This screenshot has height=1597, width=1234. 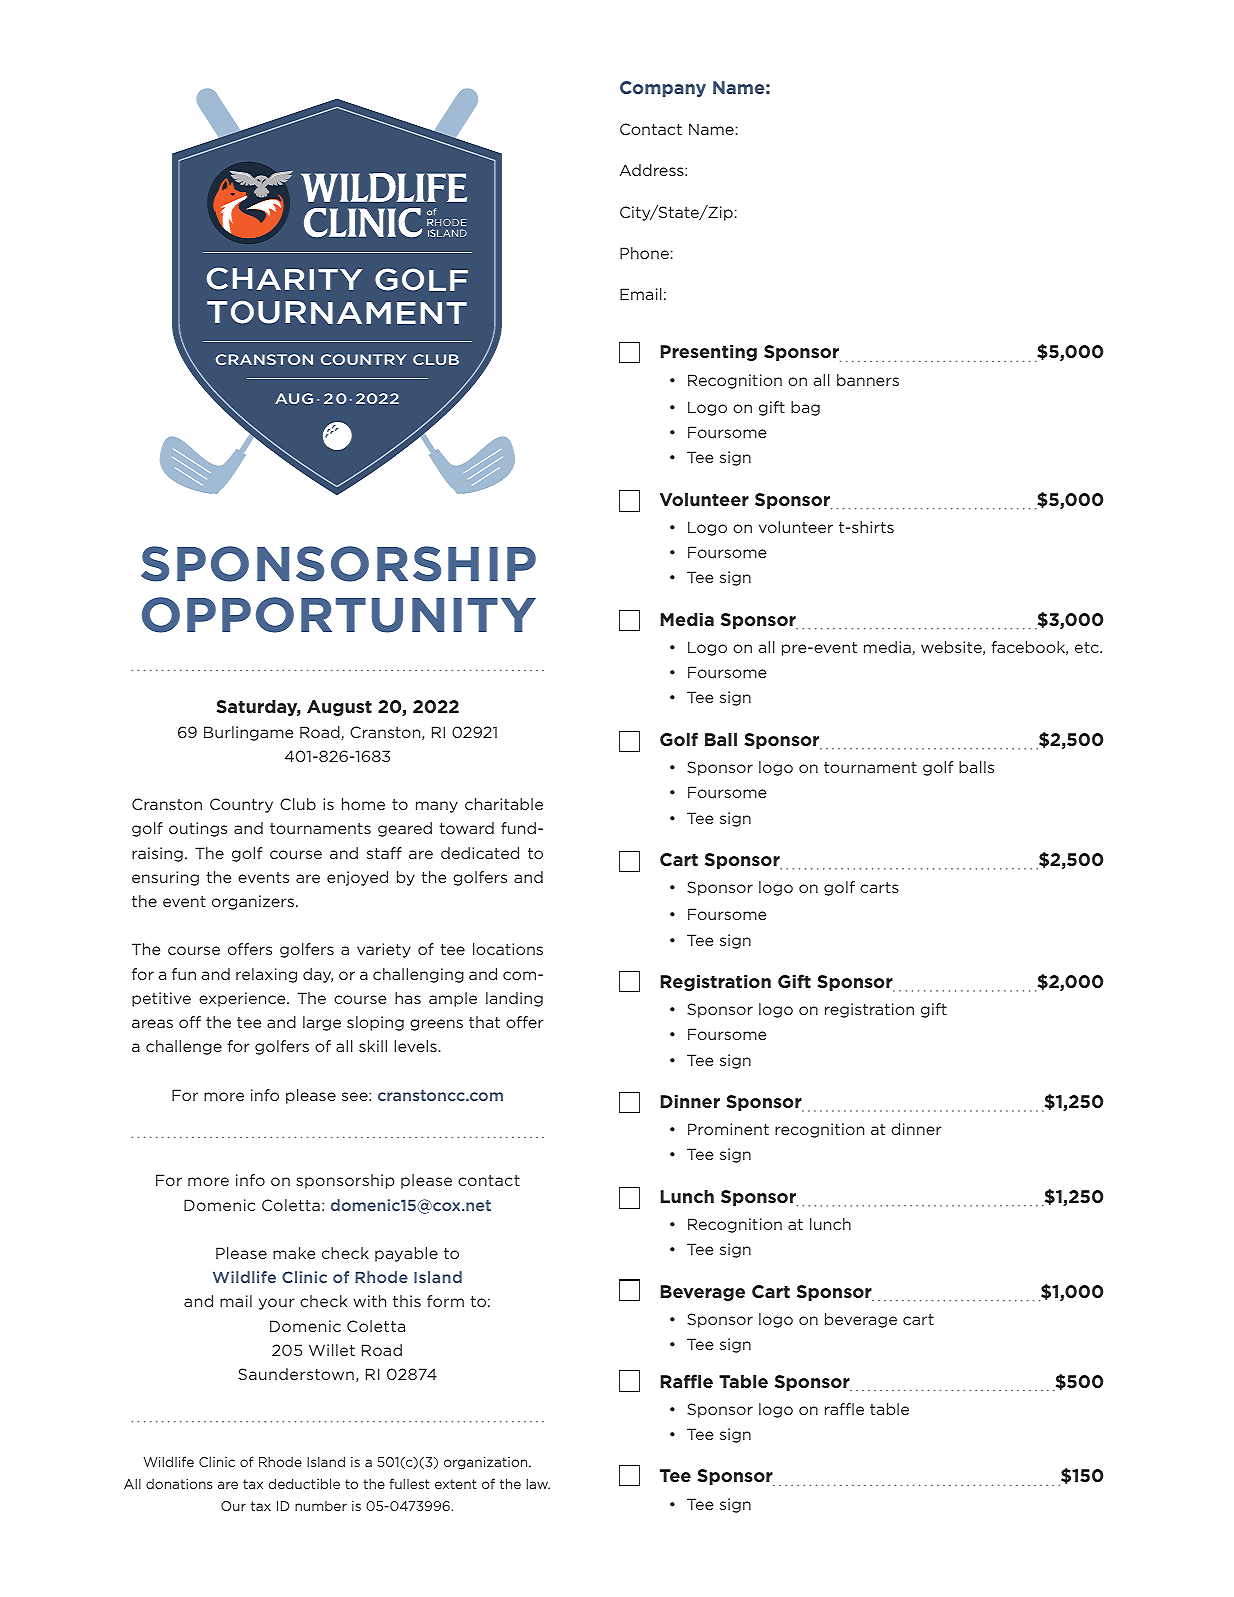 What do you see at coordinates (304, 1483) in the screenshot?
I see `deductible` at bounding box center [304, 1483].
